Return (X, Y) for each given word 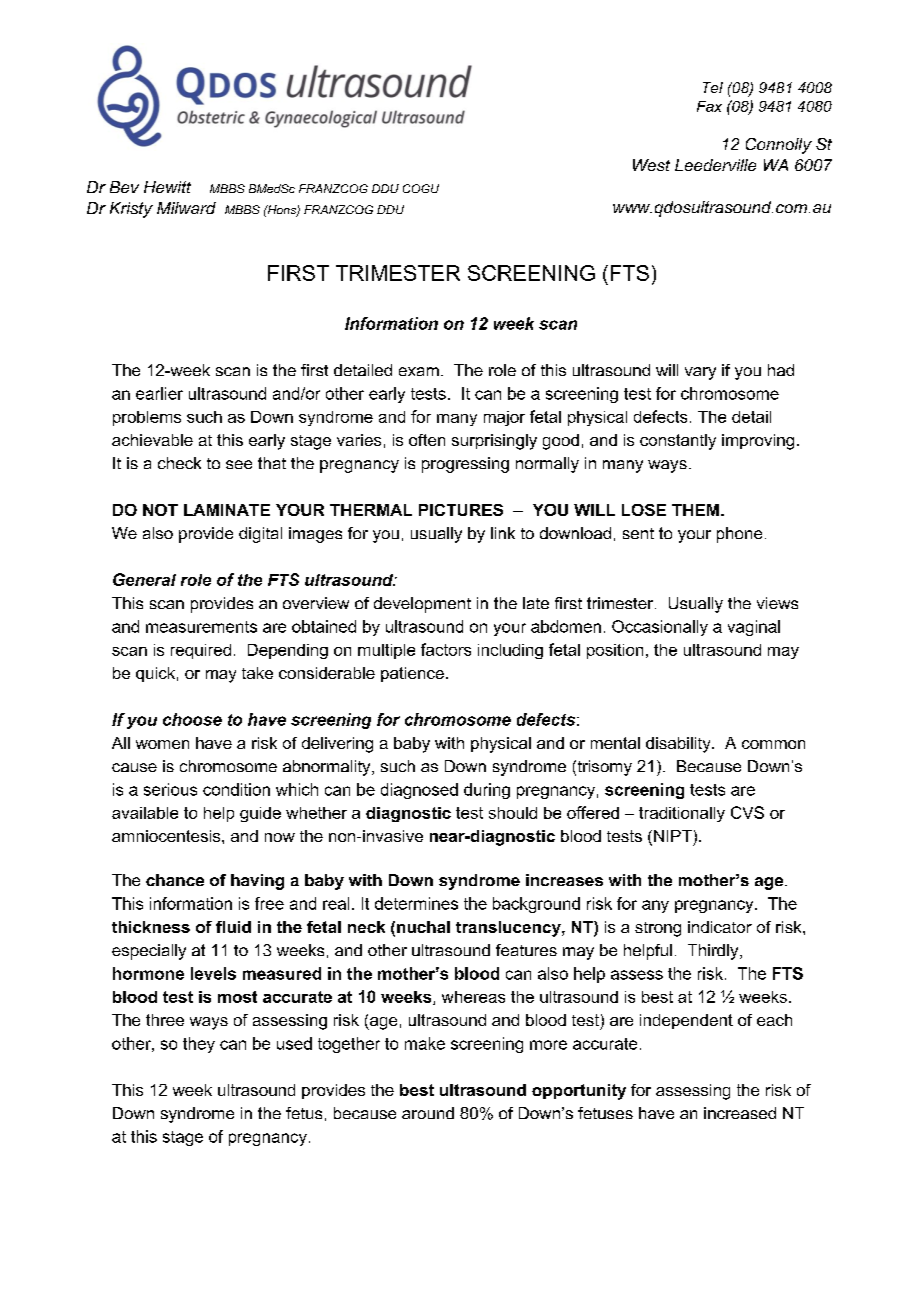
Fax (709, 106)
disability (679, 745)
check (179, 463)
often (427, 440)
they (199, 1045)
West (651, 165)
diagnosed (419, 791)
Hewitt (167, 187)
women (162, 744)
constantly (678, 442)
